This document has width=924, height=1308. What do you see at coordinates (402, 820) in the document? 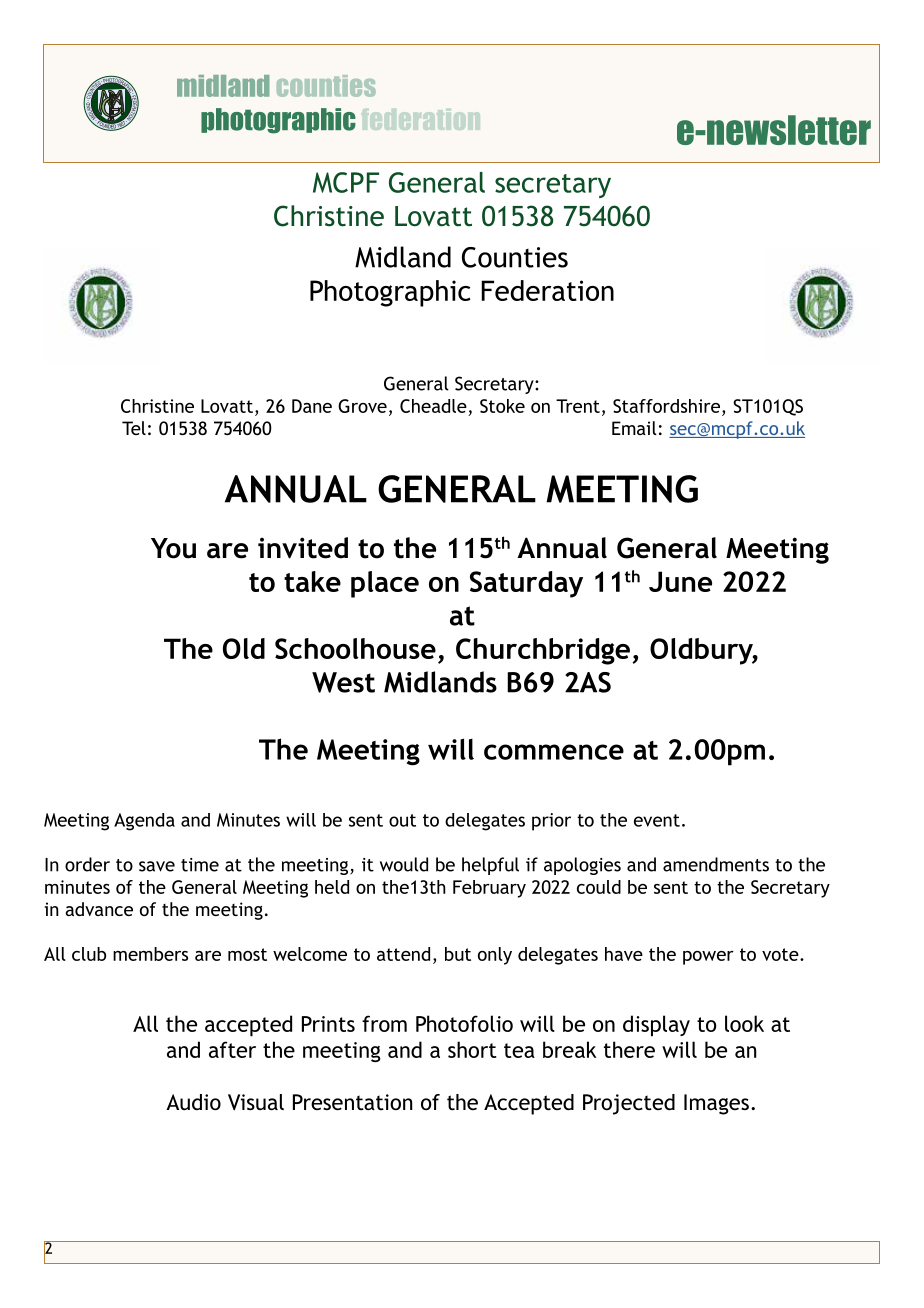
I see `out` at bounding box center [402, 820].
